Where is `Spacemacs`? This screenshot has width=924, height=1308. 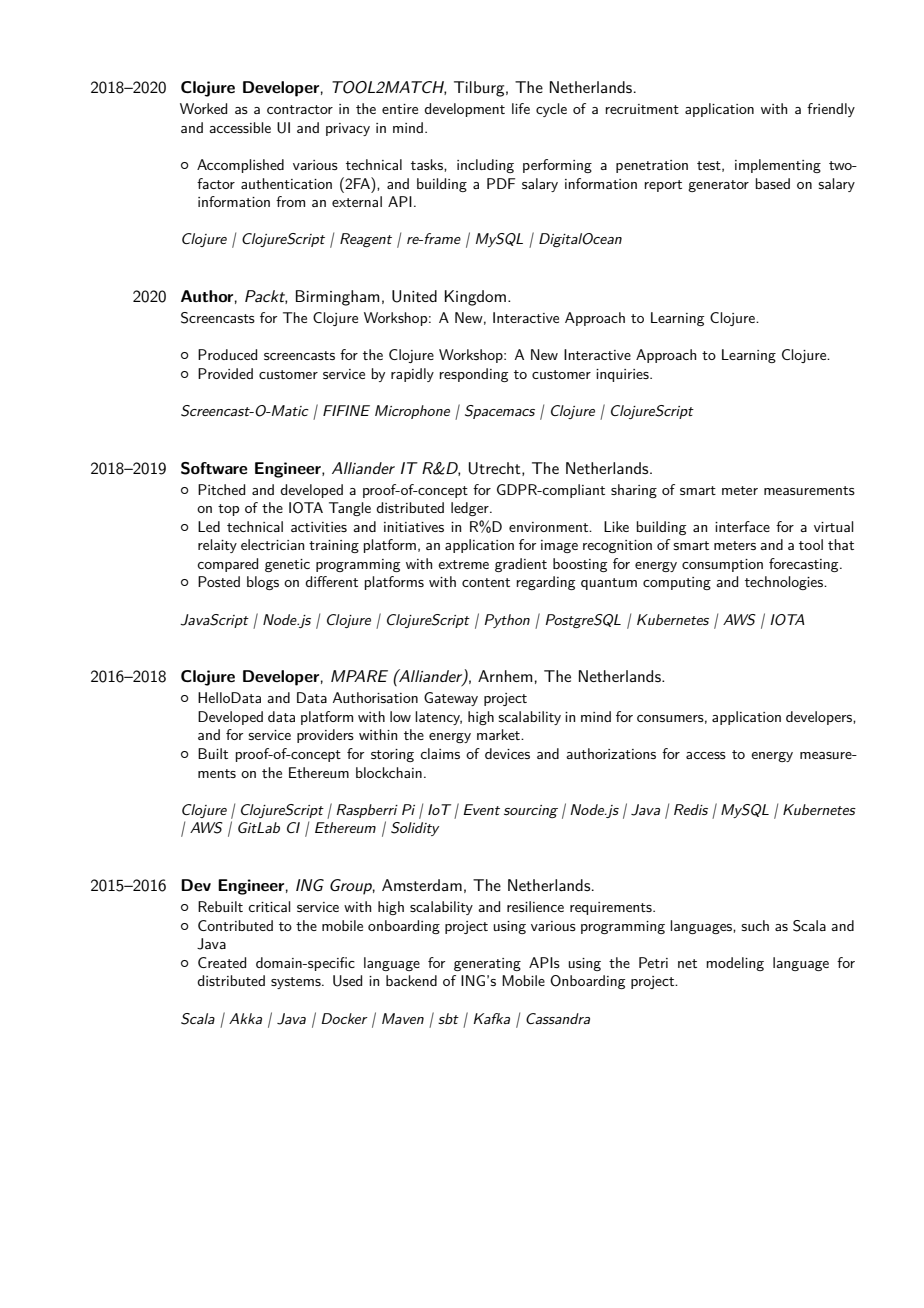
Spacemacs is located at coordinates (500, 412).
